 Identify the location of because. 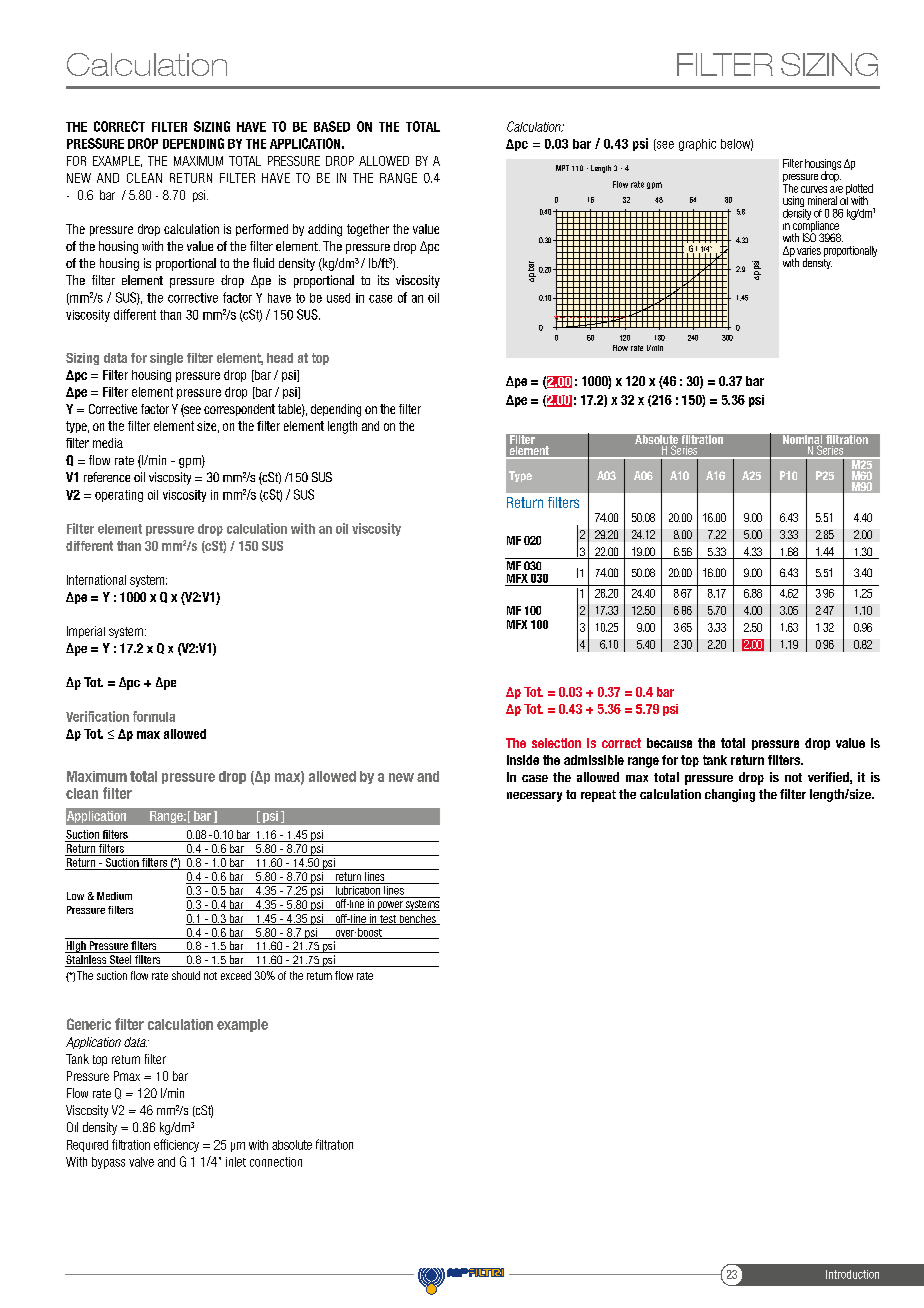
(669, 743).
